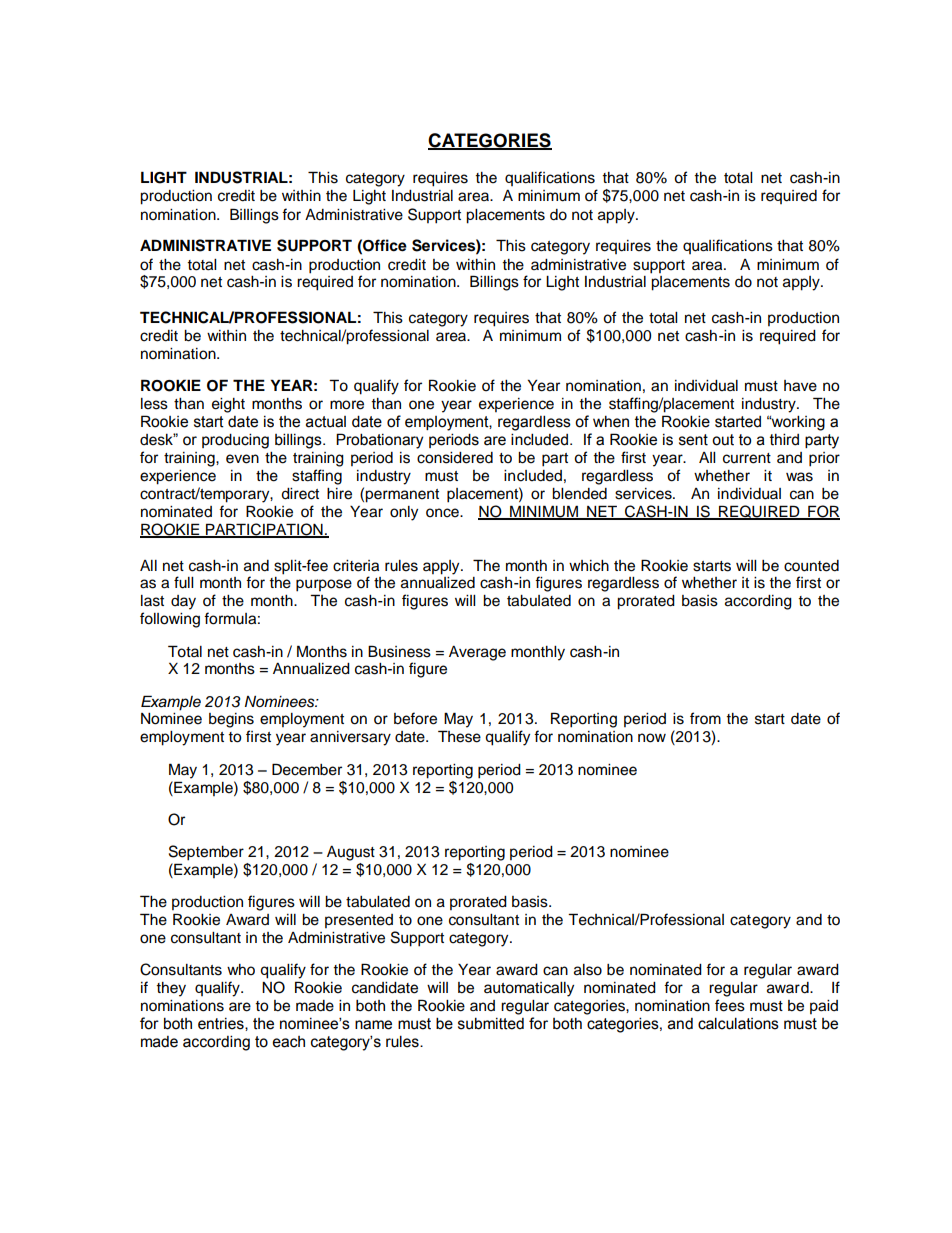  I want to click on have, so click(800, 386).
